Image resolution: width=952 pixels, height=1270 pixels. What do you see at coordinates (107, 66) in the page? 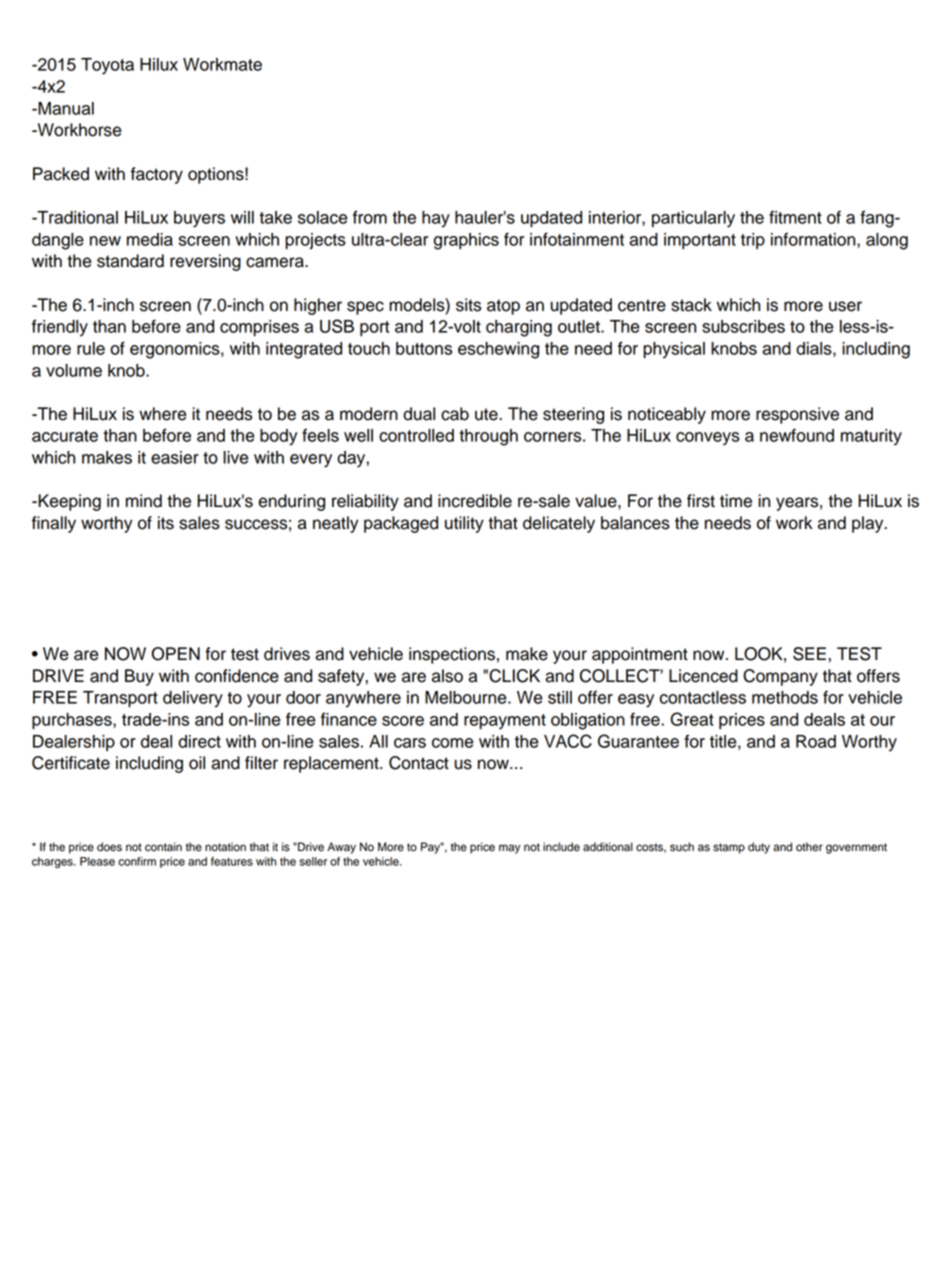
I see `Toyota` at bounding box center [107, 66].
